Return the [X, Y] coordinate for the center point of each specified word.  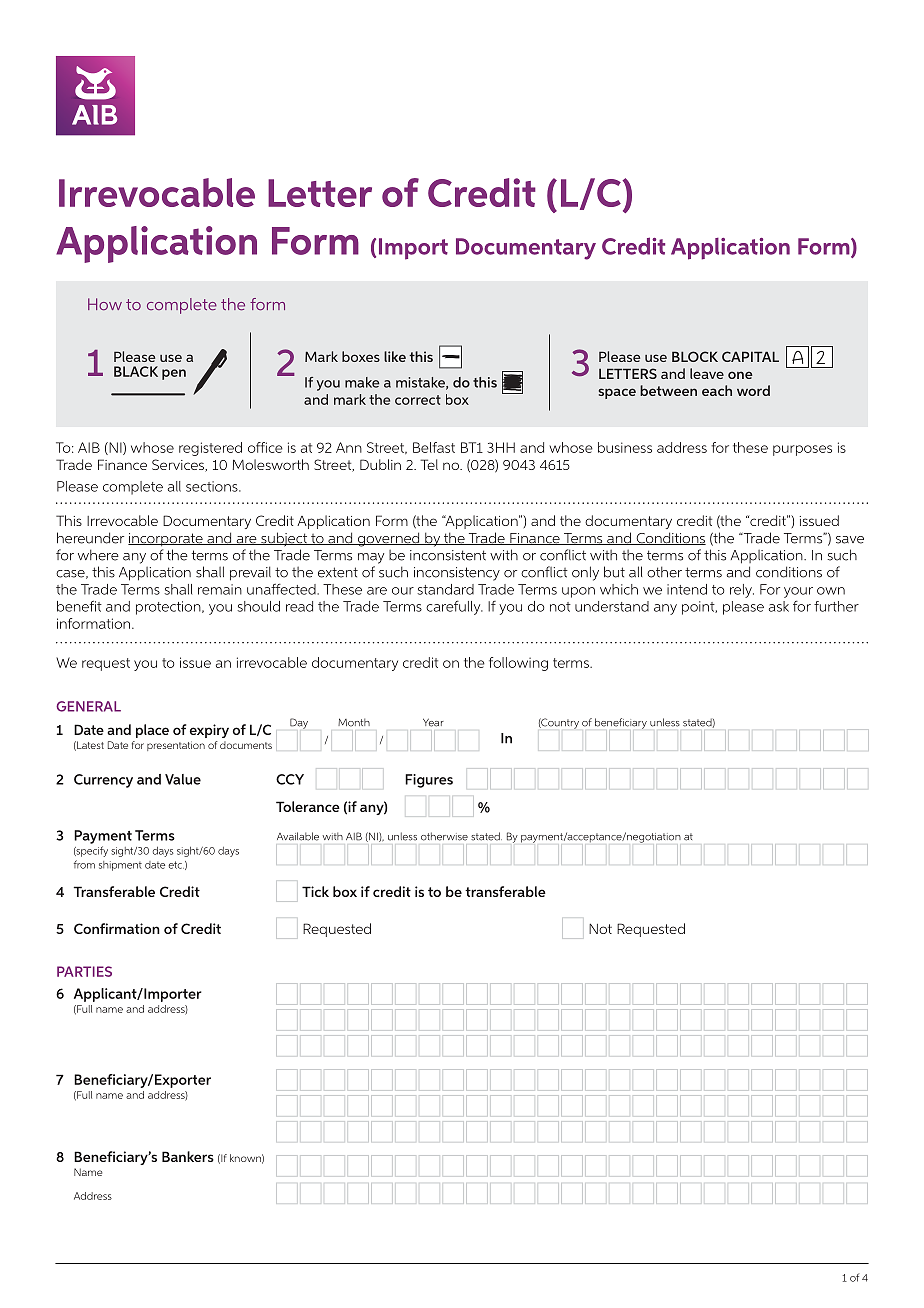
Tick [315, 891]
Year [433, 723]
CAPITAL [750, 356]
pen [174, 374]
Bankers [188, 1156]
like [395, 356]
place [152, 731]
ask [779, 606]
